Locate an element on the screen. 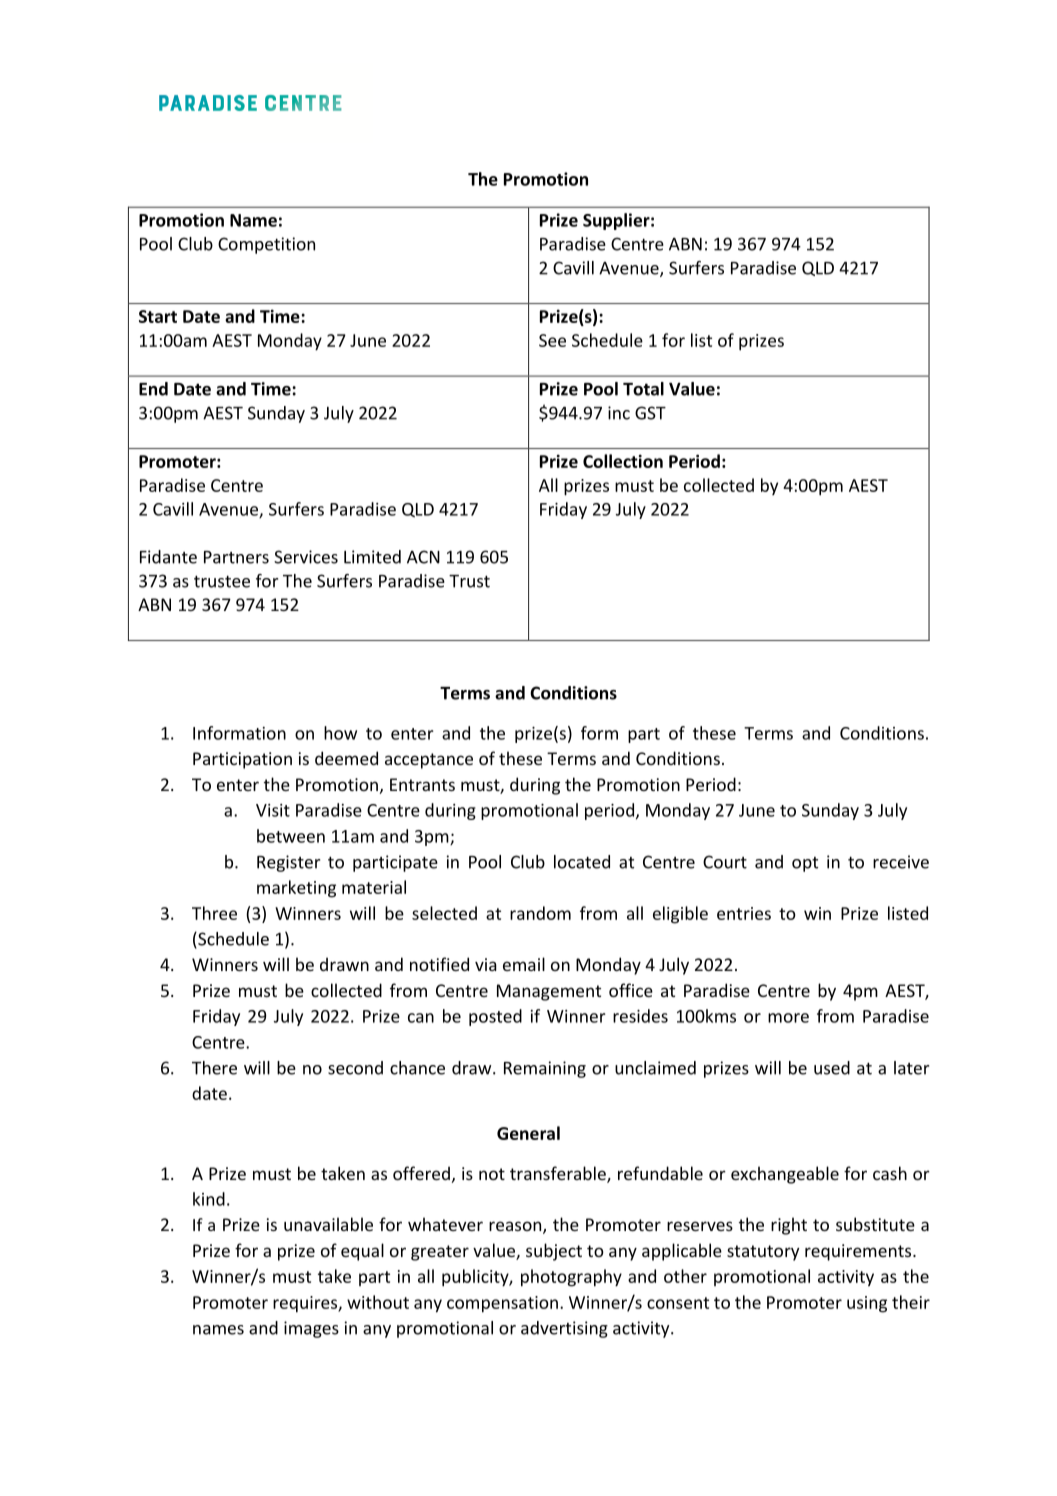 This screenshot has width=1057, height=1496. Total is located at coordinates (643, 389).
